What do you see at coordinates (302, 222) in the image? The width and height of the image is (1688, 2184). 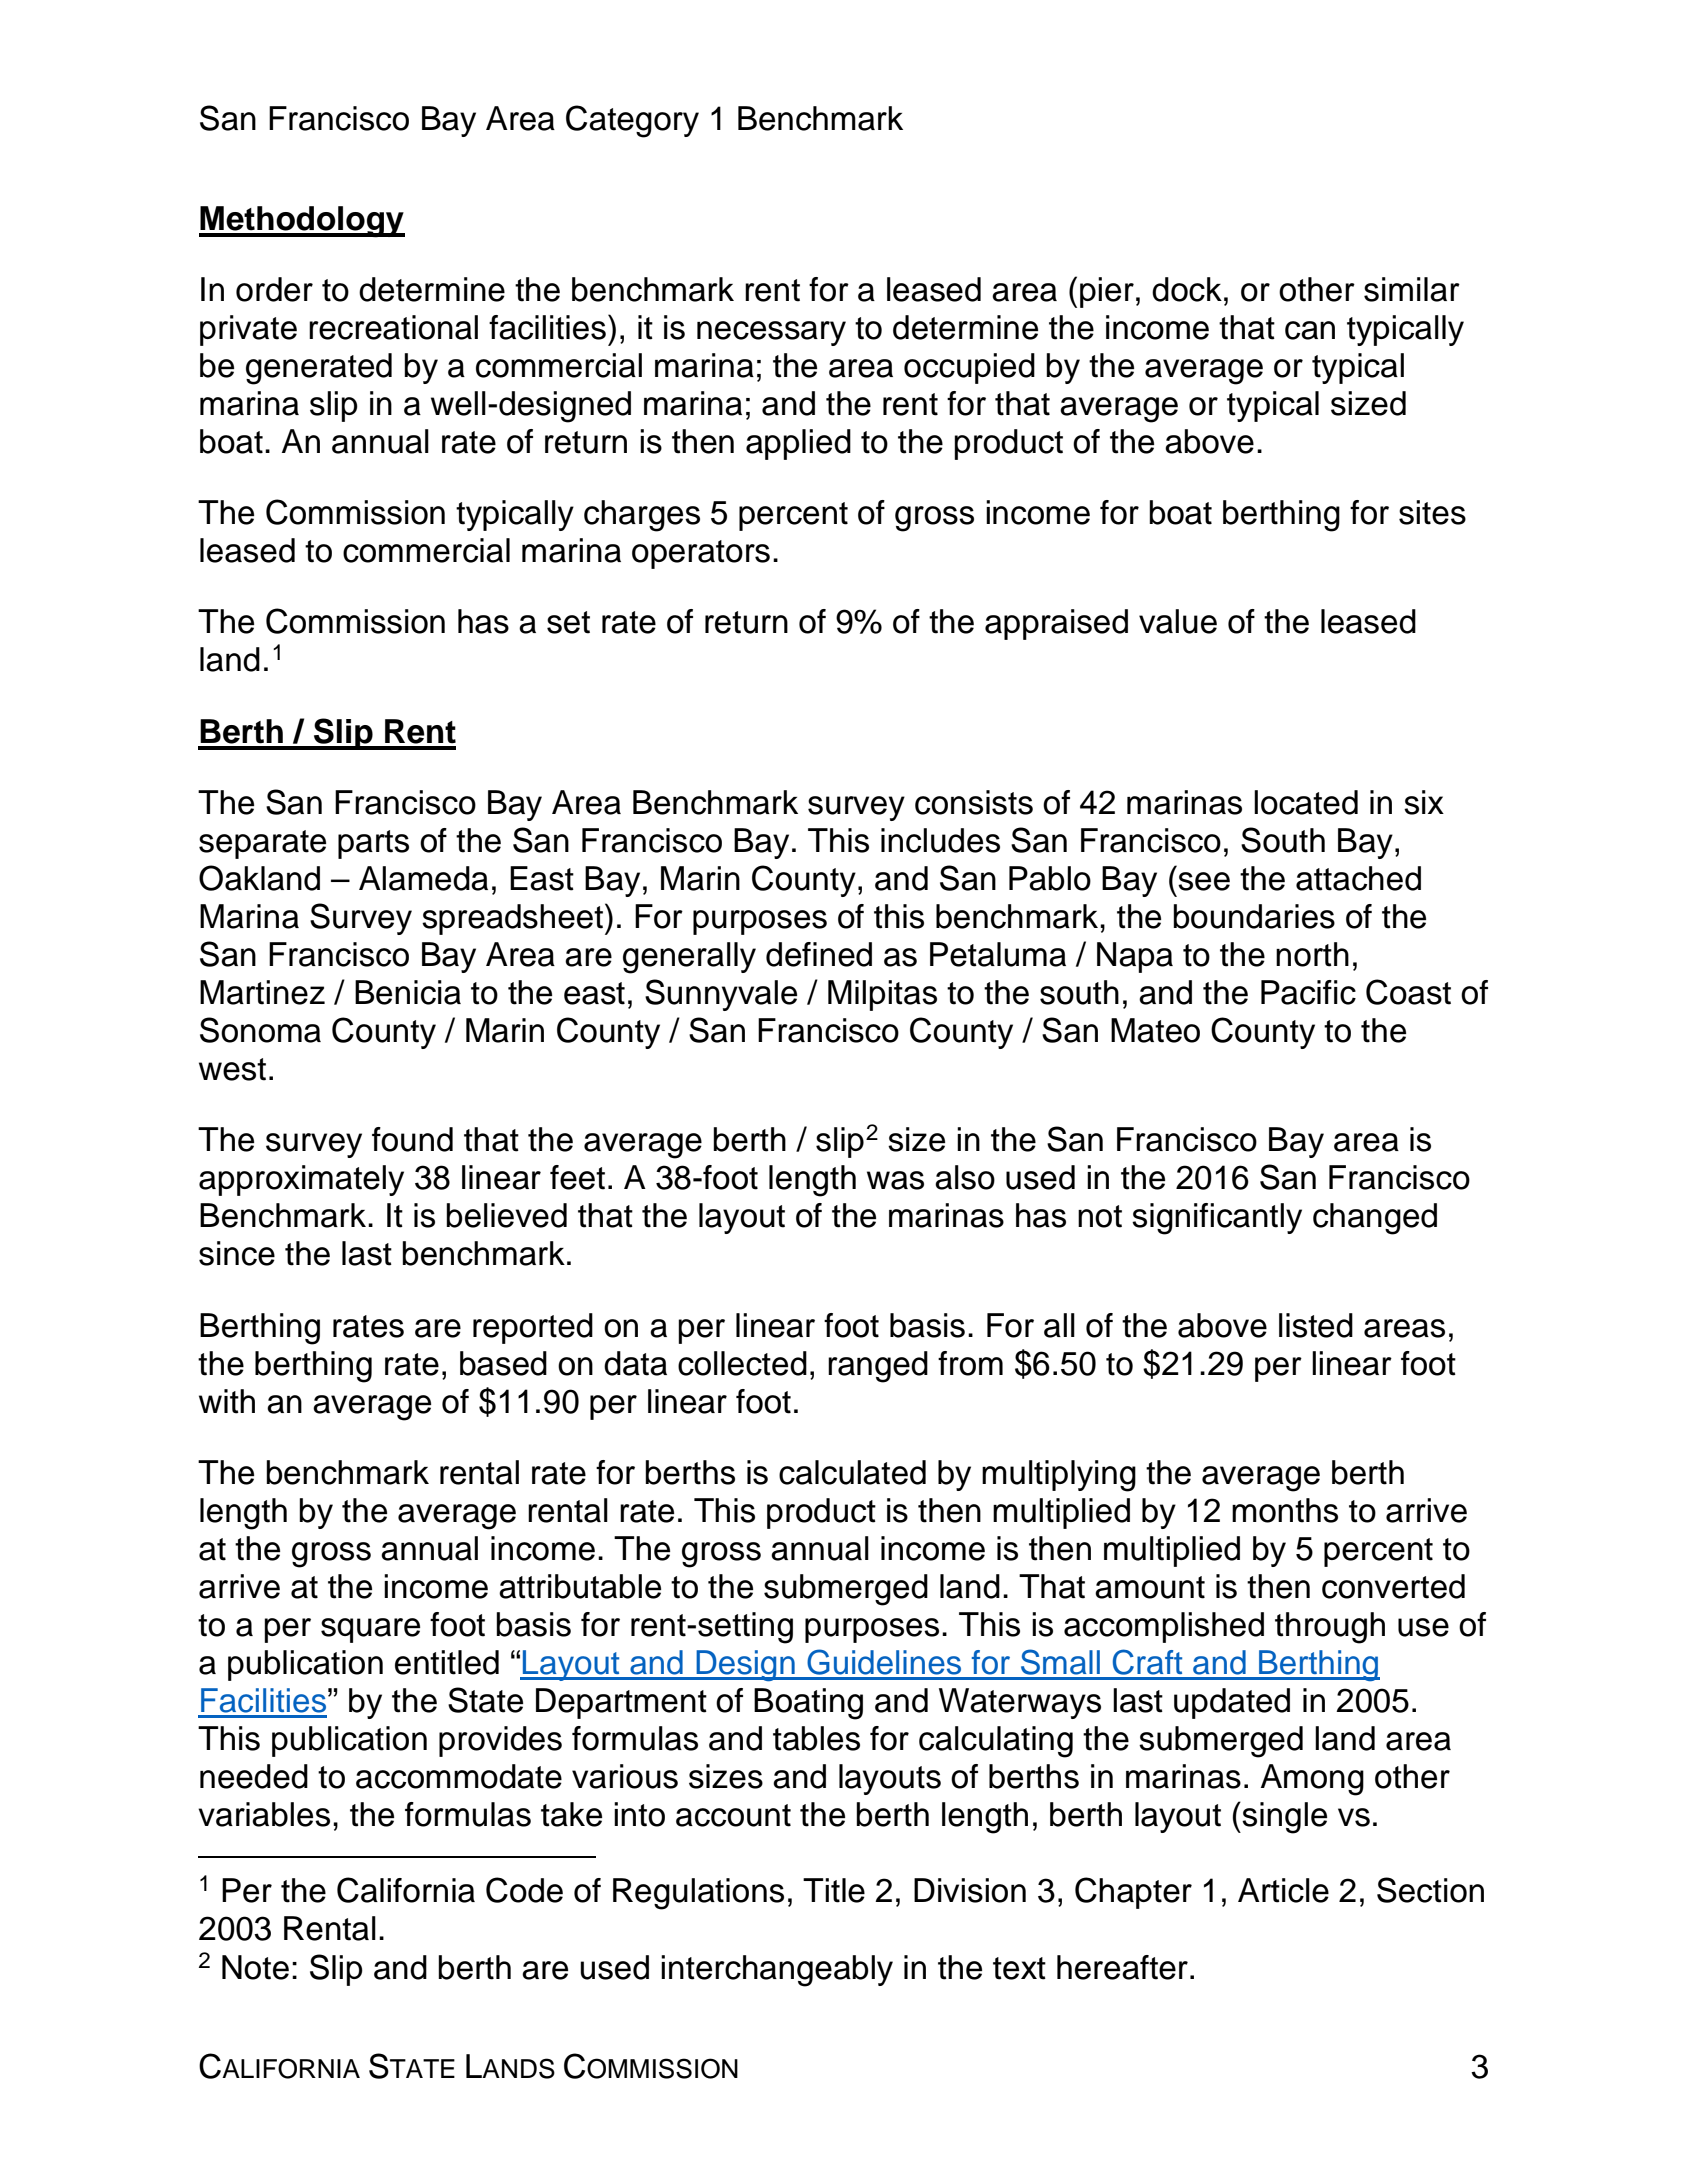 I see `Methodology` at bounding box center [302, 222].
